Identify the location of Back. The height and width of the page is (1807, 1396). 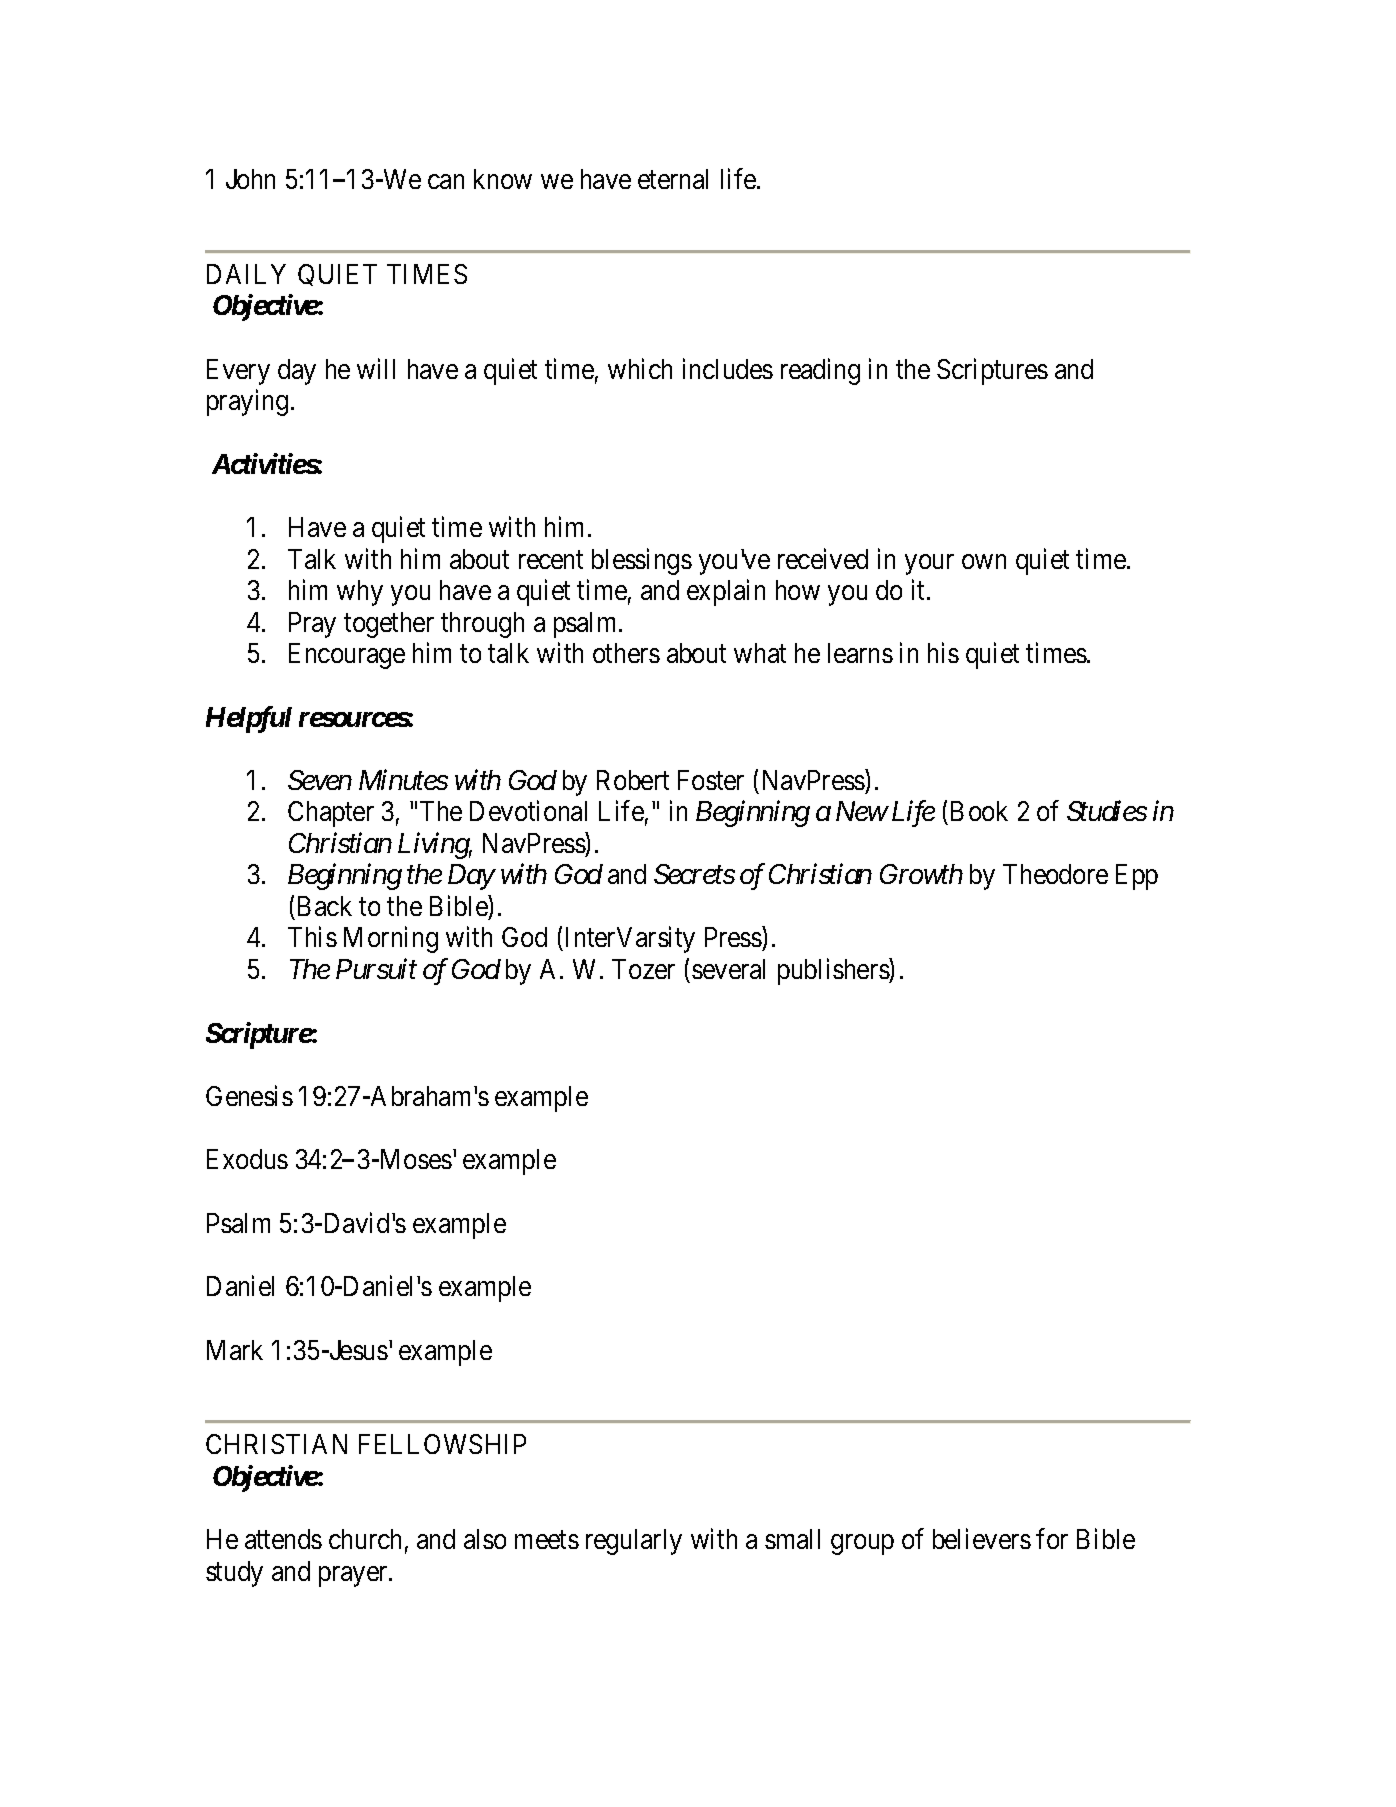
(325, 906).
